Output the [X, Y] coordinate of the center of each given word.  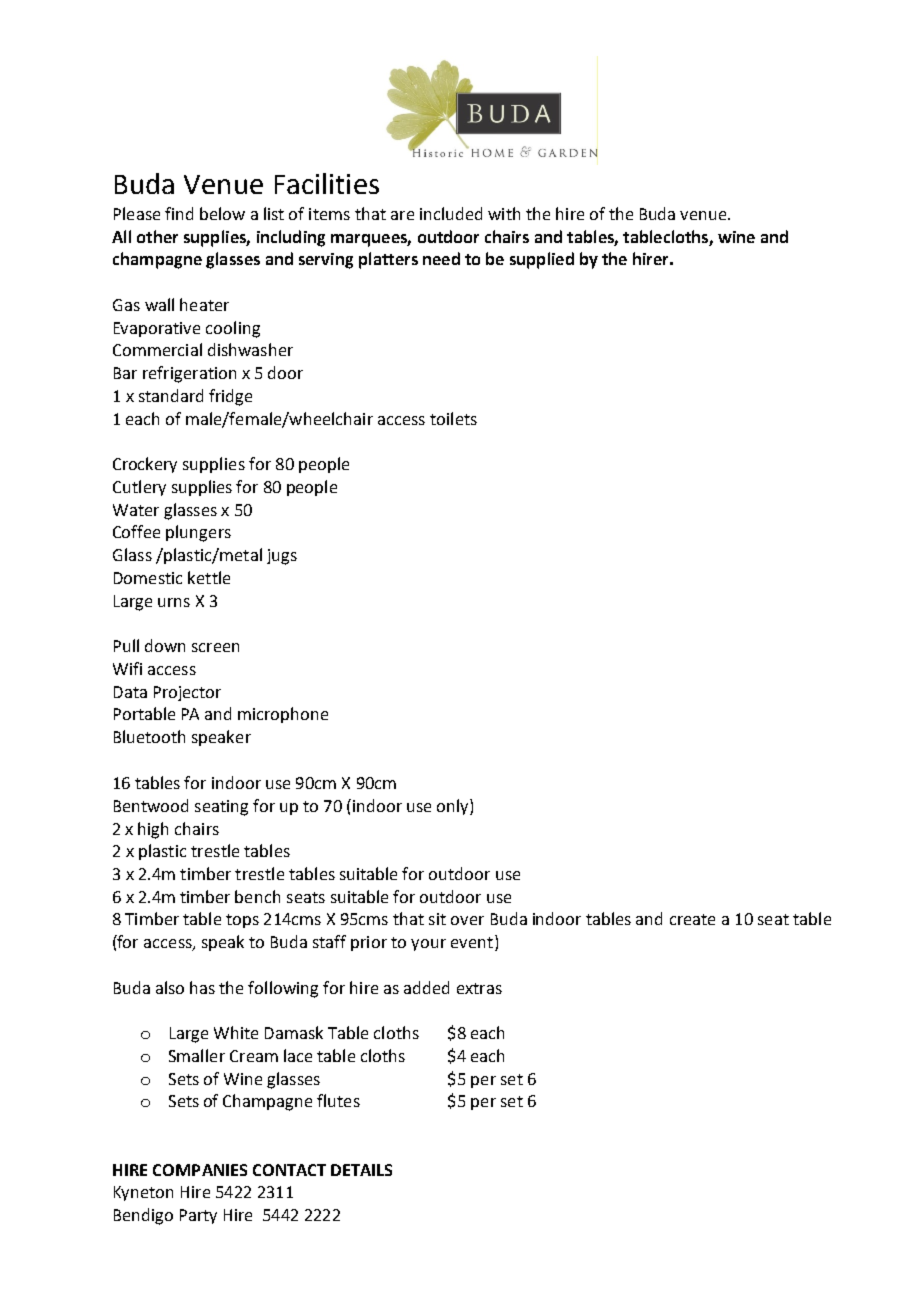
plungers [198, 533]
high [153, 830]
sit [437, 919]
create [692, 919]
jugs [282, 557]
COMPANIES [200, 1170]
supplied [542, 260]
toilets [453, 418]
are [402, 215]
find [179, 213]
